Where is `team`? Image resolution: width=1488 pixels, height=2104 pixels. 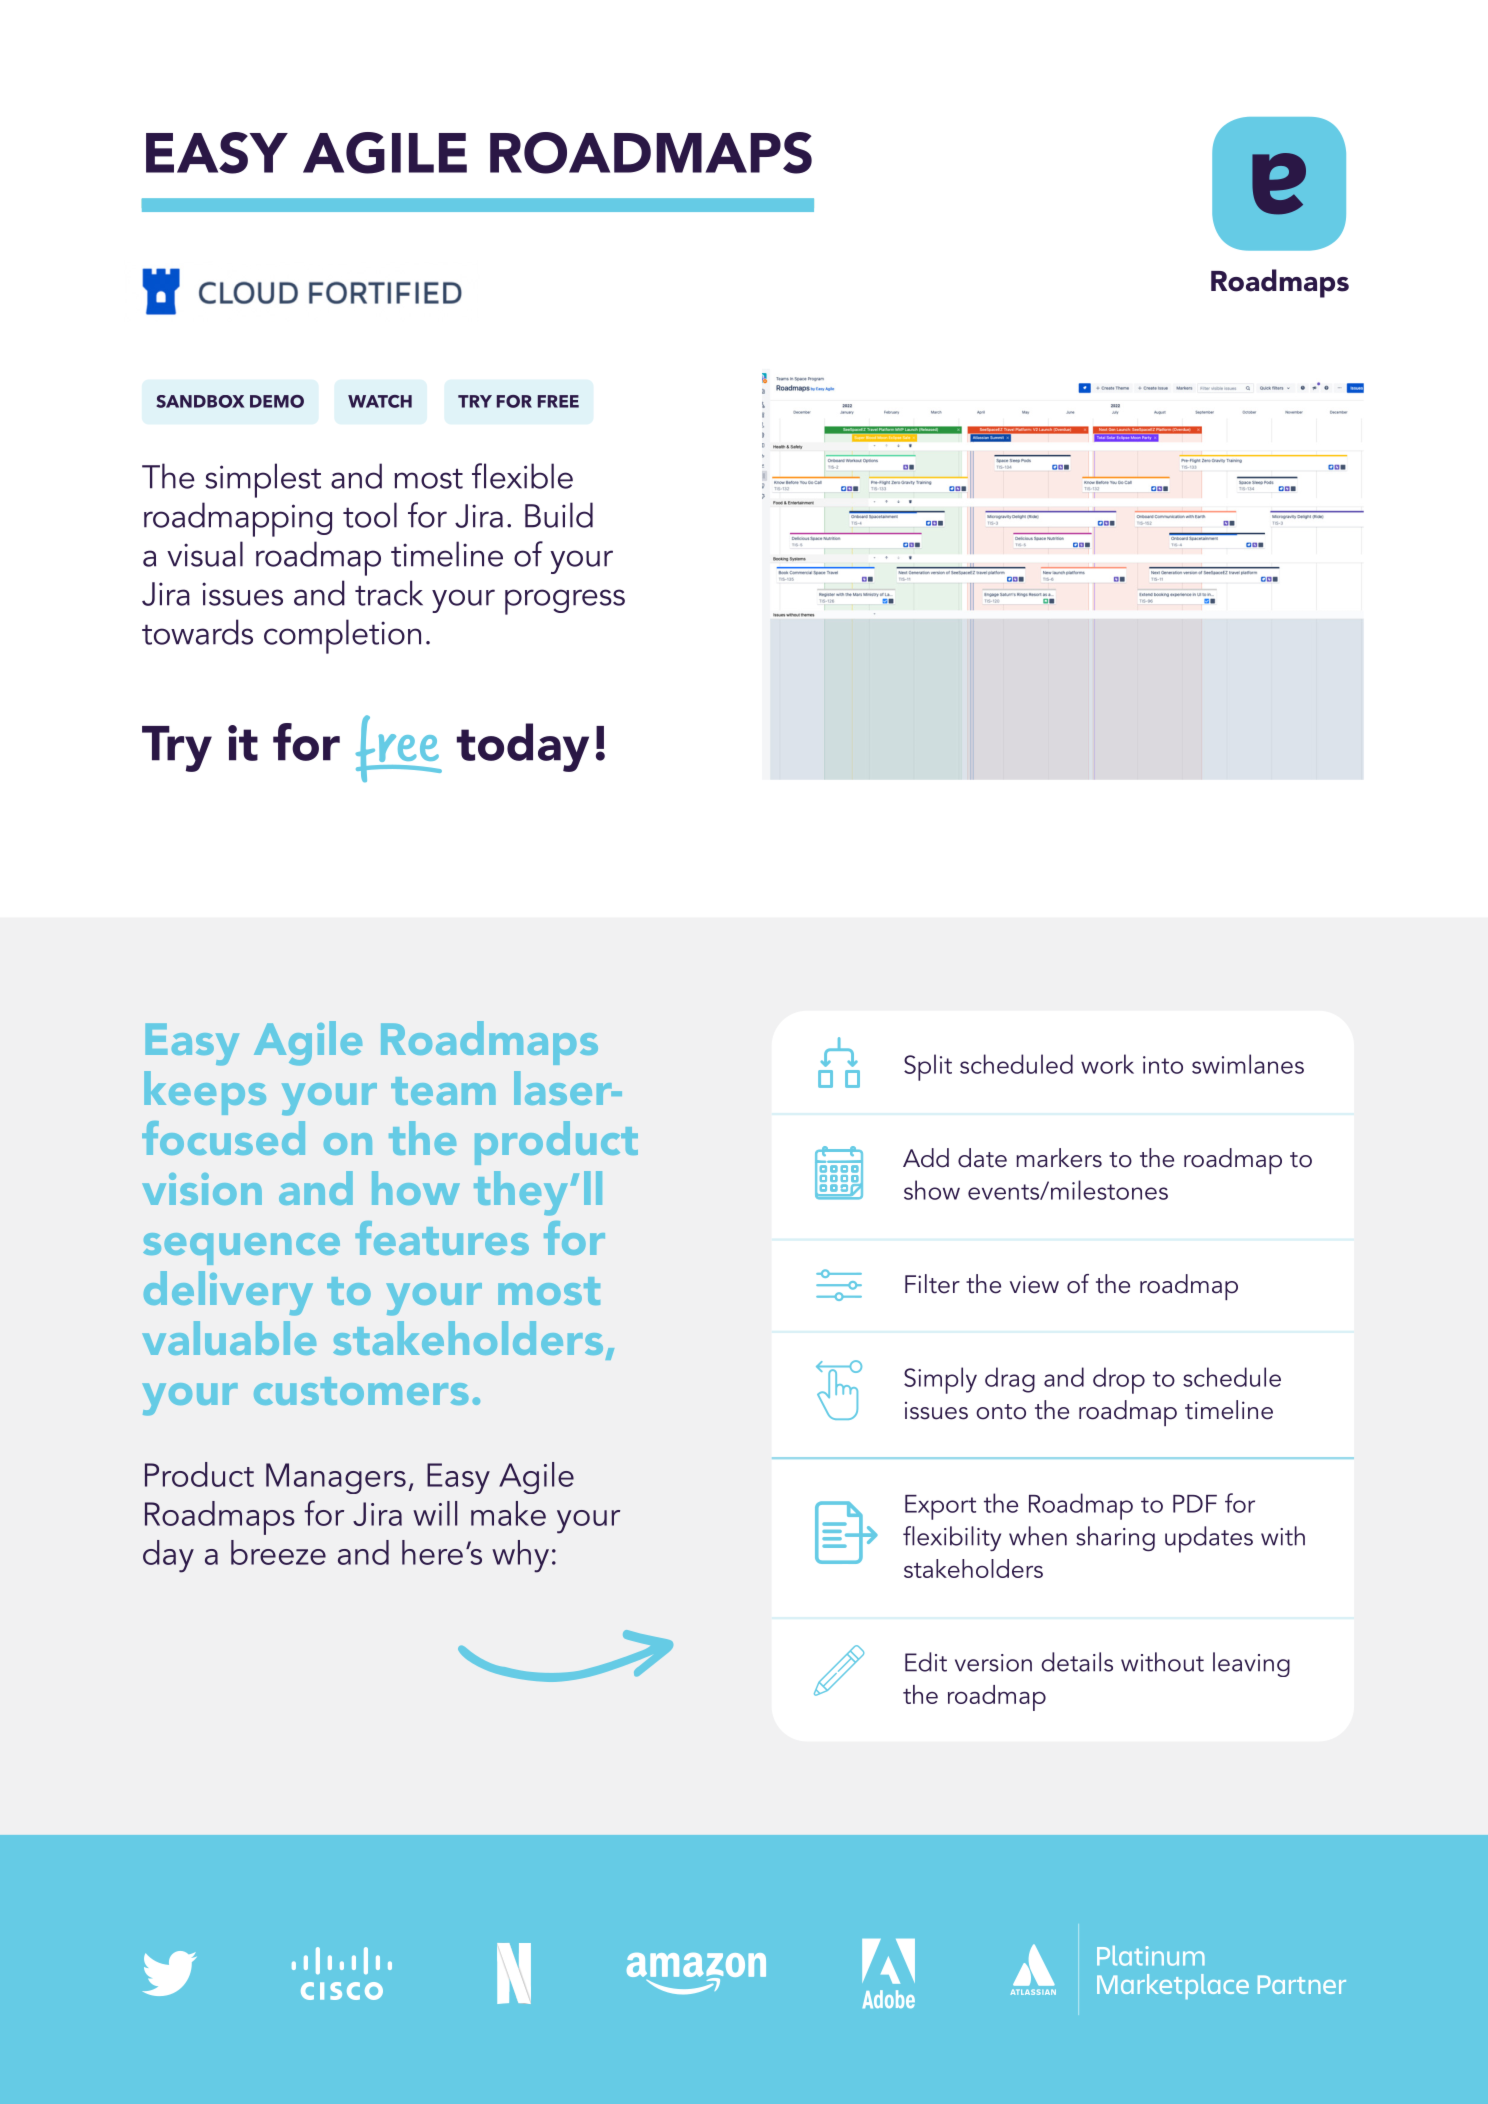 team is located at coordinates (443, 1091).
